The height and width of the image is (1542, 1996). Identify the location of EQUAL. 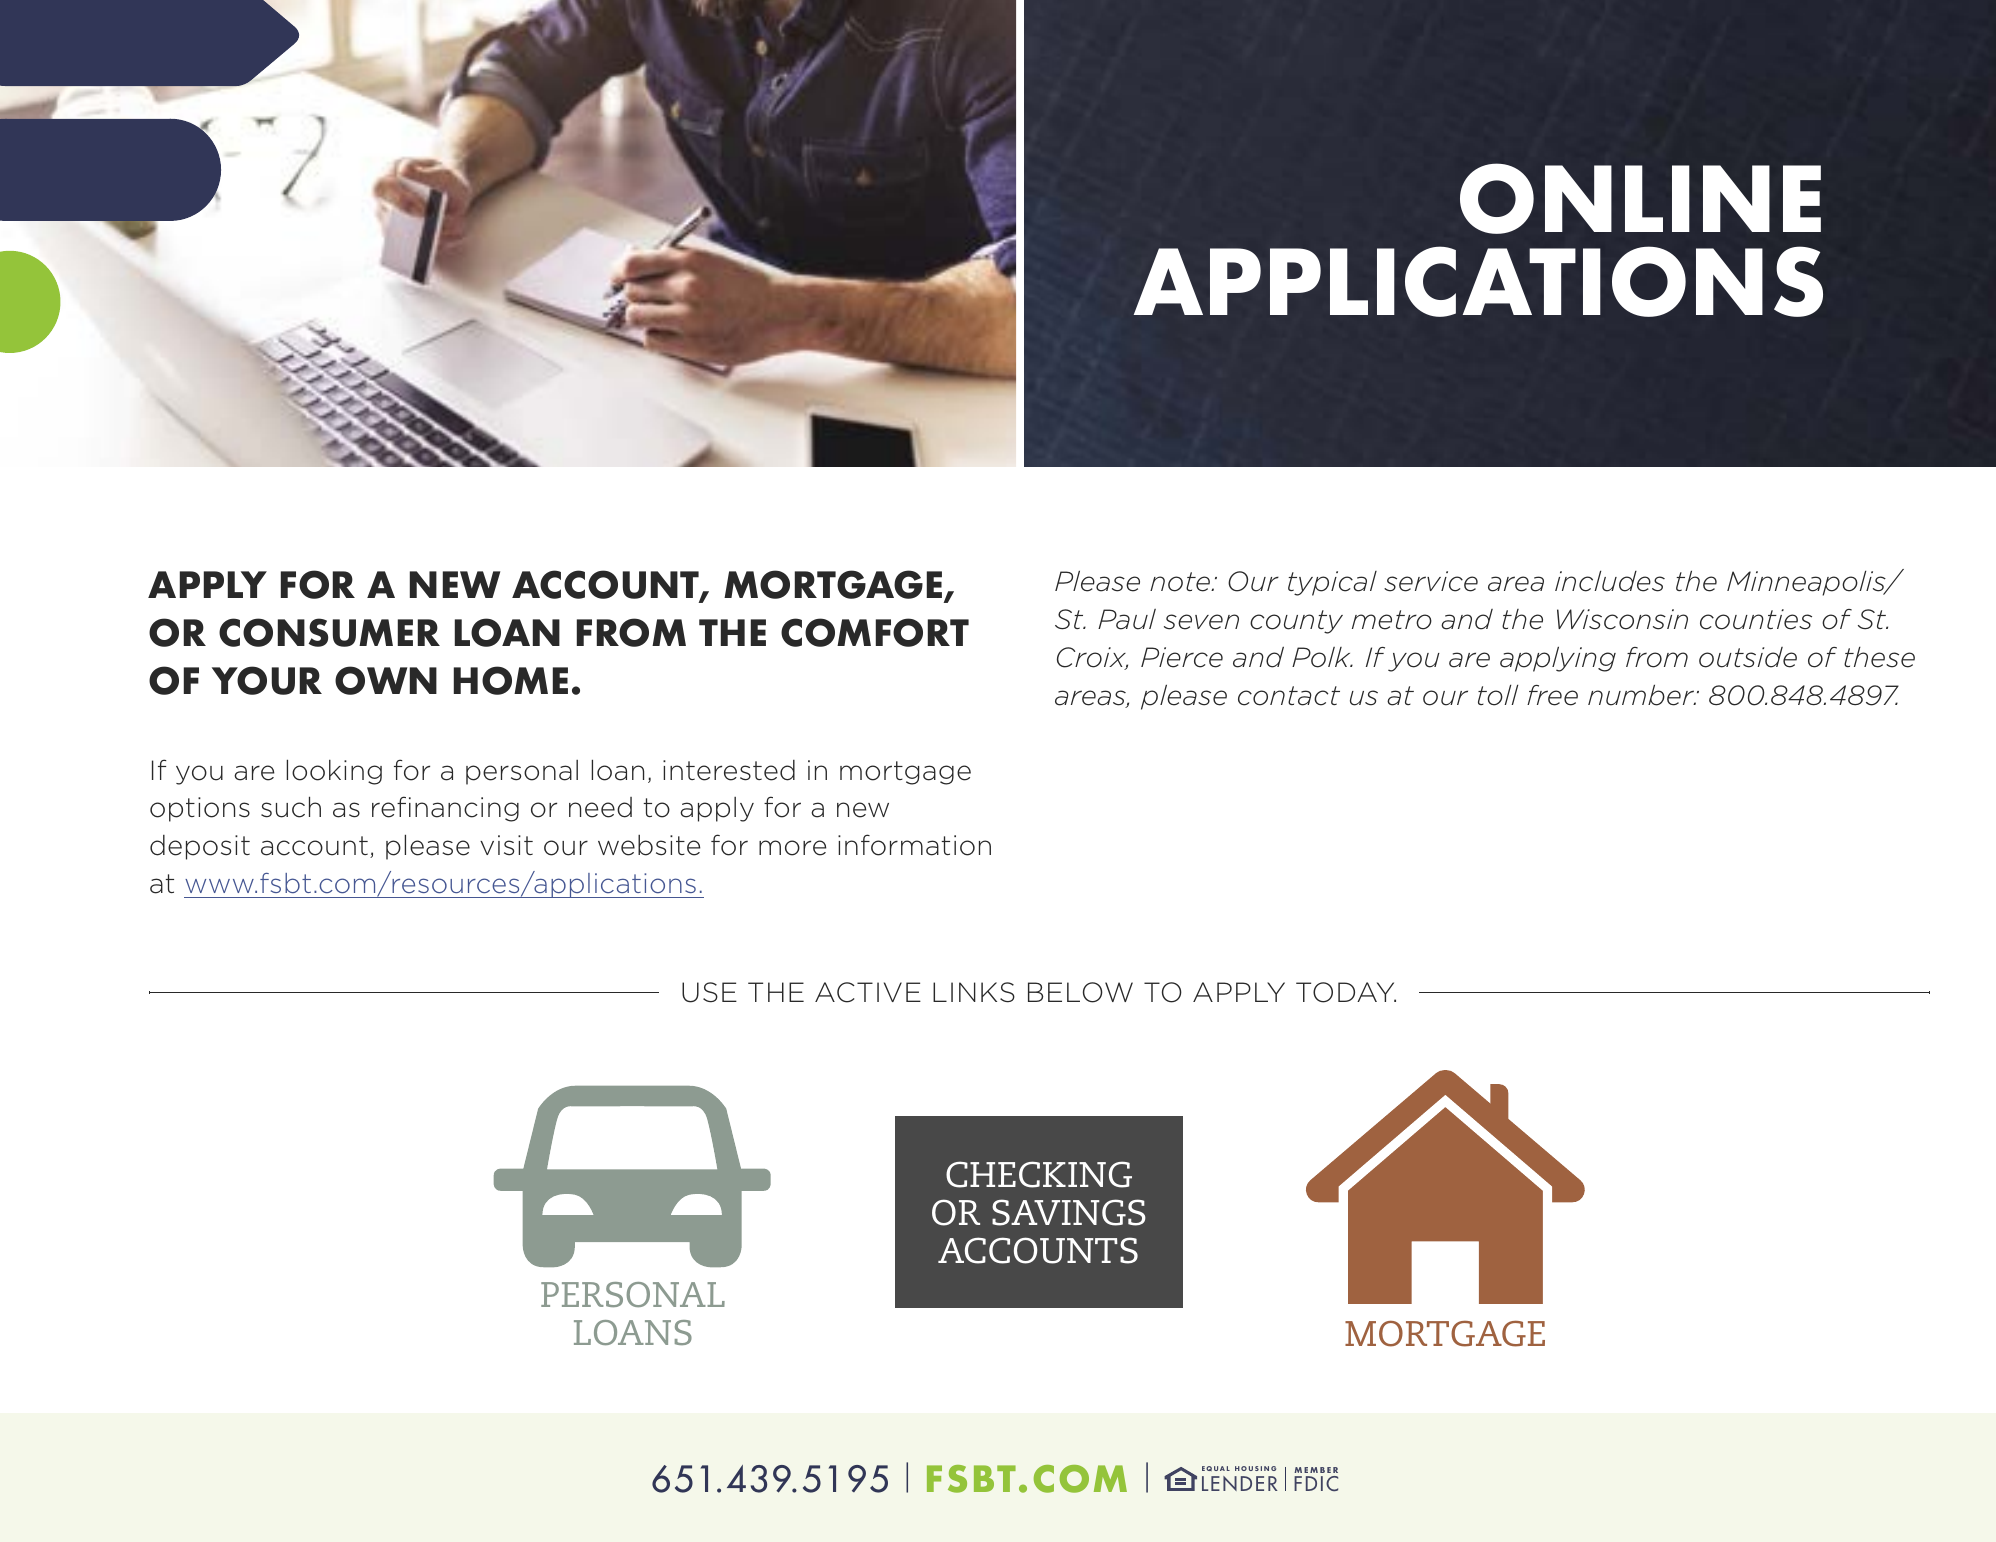
(1216, 1468).
